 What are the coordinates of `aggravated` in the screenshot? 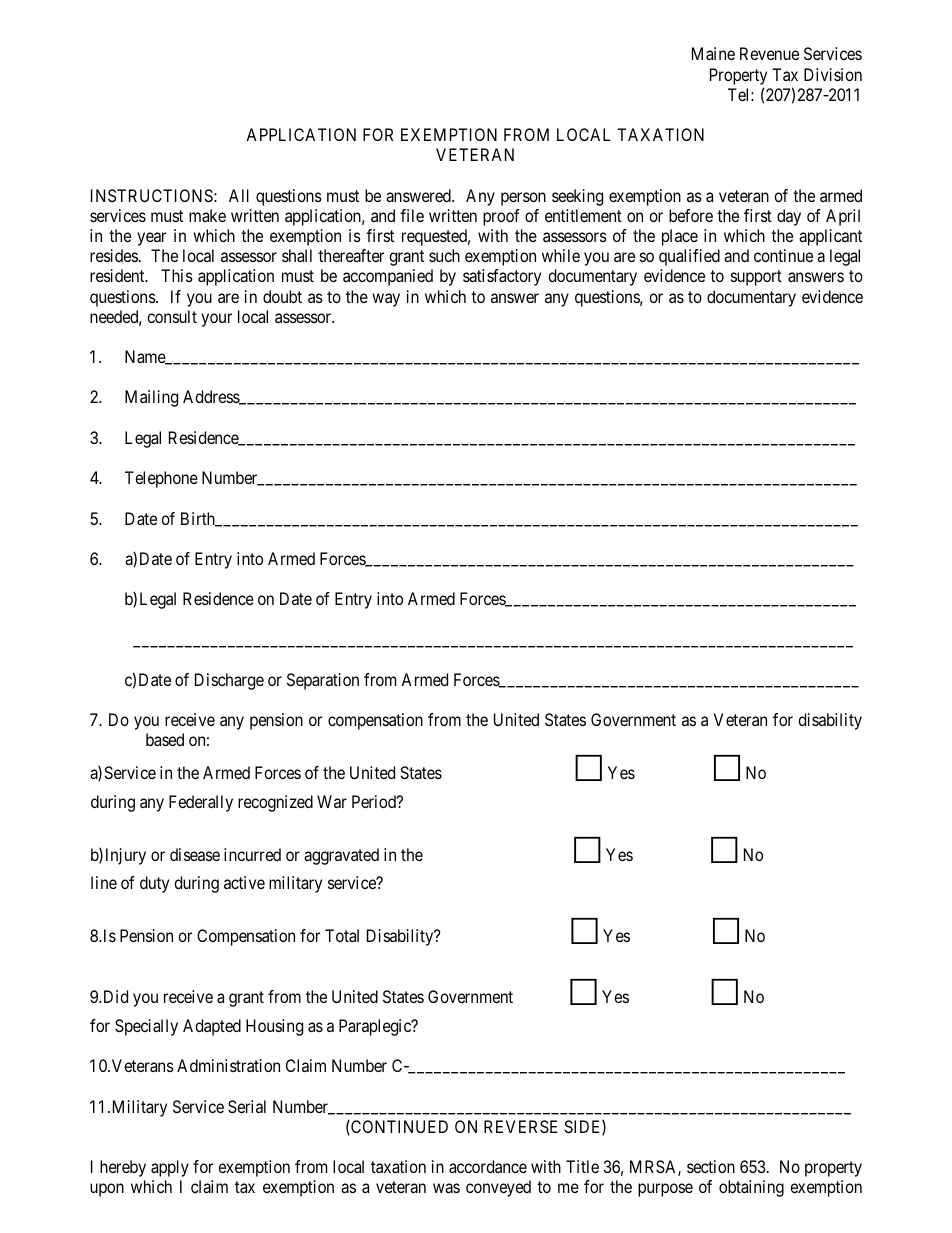 It's located at (341, 856).
